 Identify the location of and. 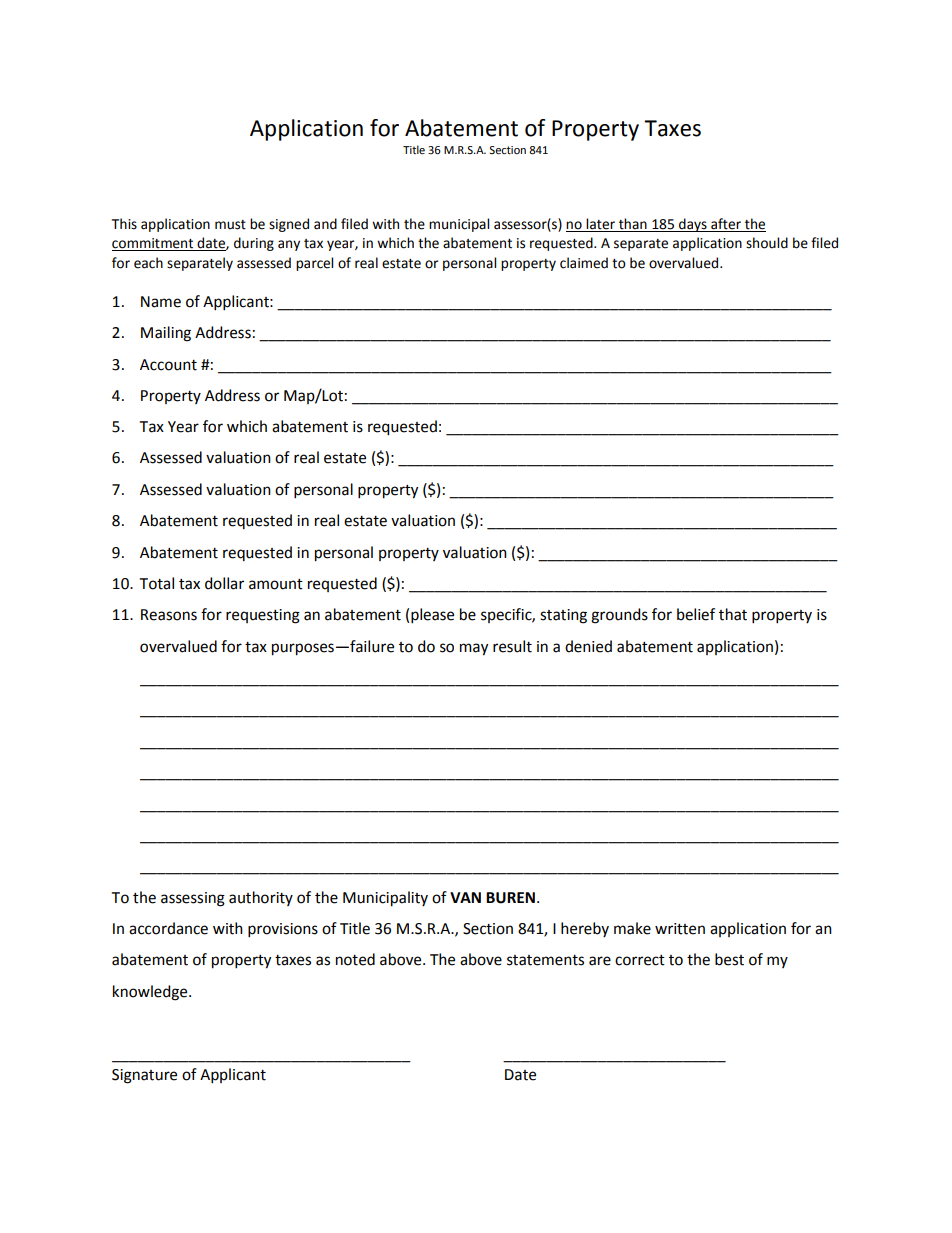
(325, 224).
